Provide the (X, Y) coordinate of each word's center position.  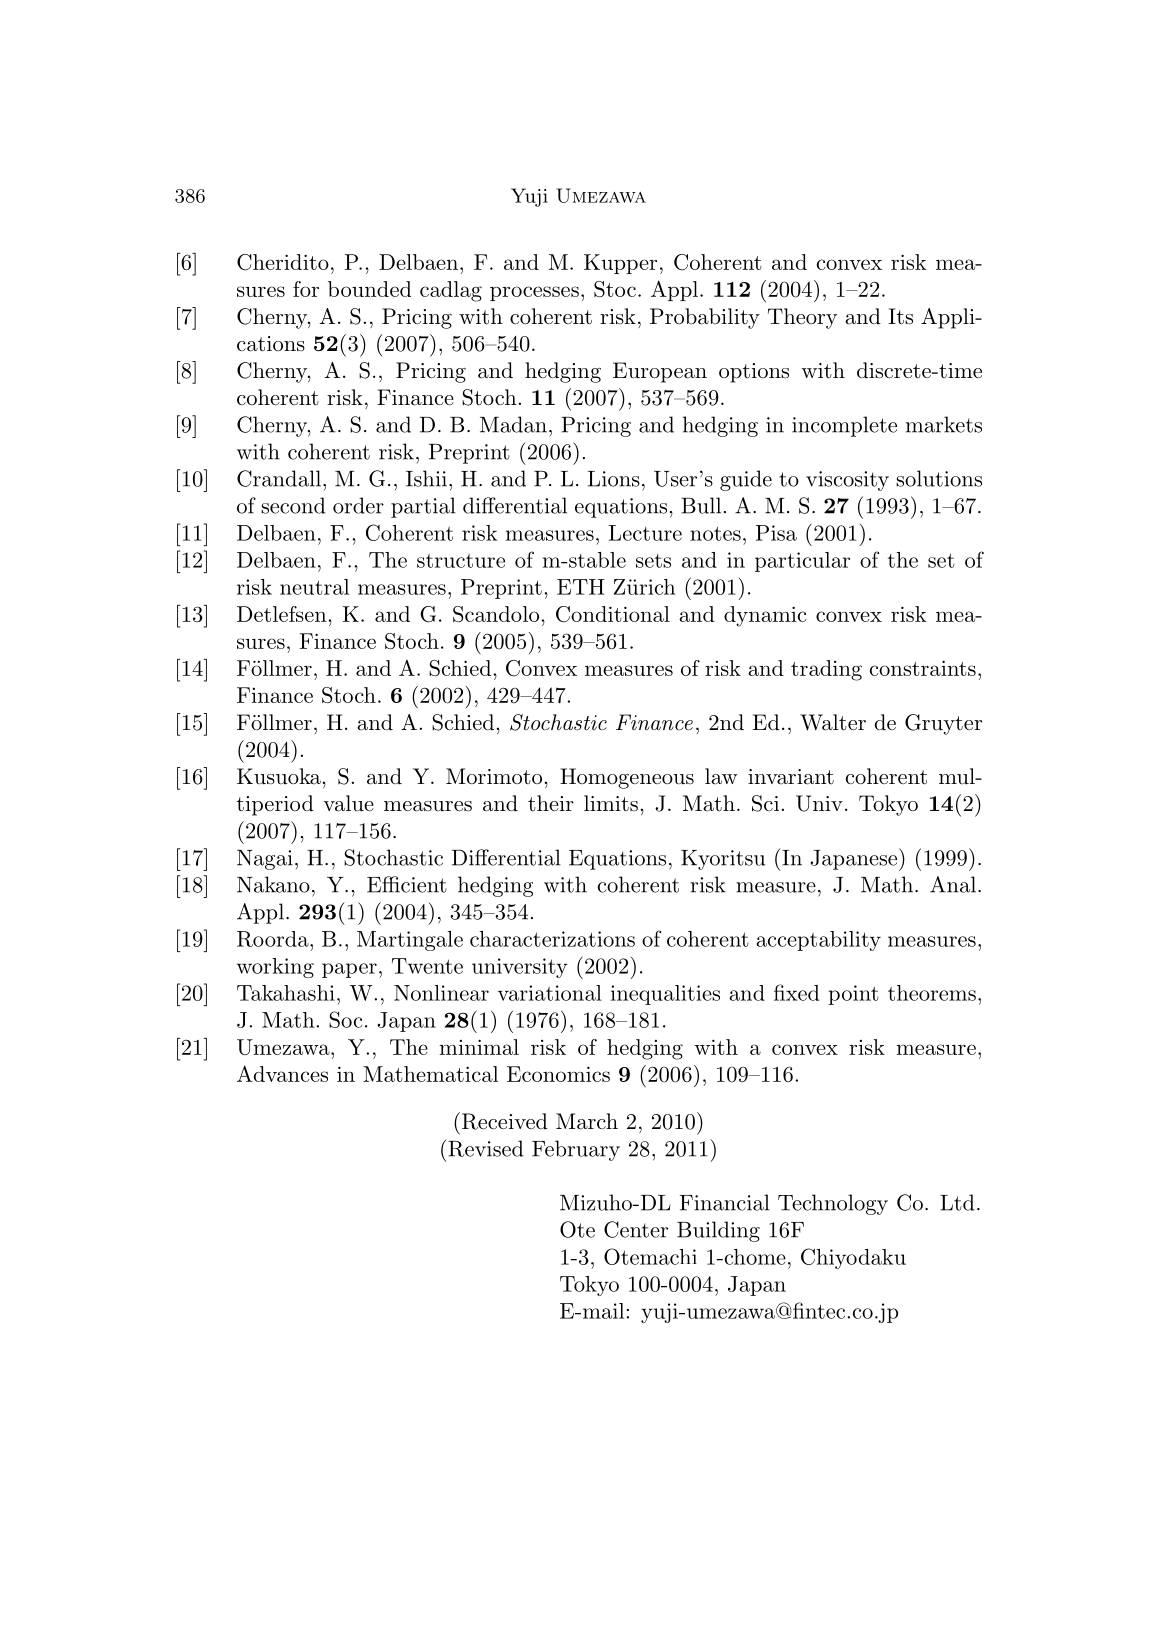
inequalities (665, 995)
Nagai (265, 860)
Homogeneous (627, 778)
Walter (833, 722)
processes (534, 293)
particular (802, 562)
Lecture (645, 533)
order (358, 505)
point (853, 995)
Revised (484, 1148)
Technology (833, 1204)
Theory (802, 318)
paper (349, 970)
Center (636, 1229)
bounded (369, 289)
